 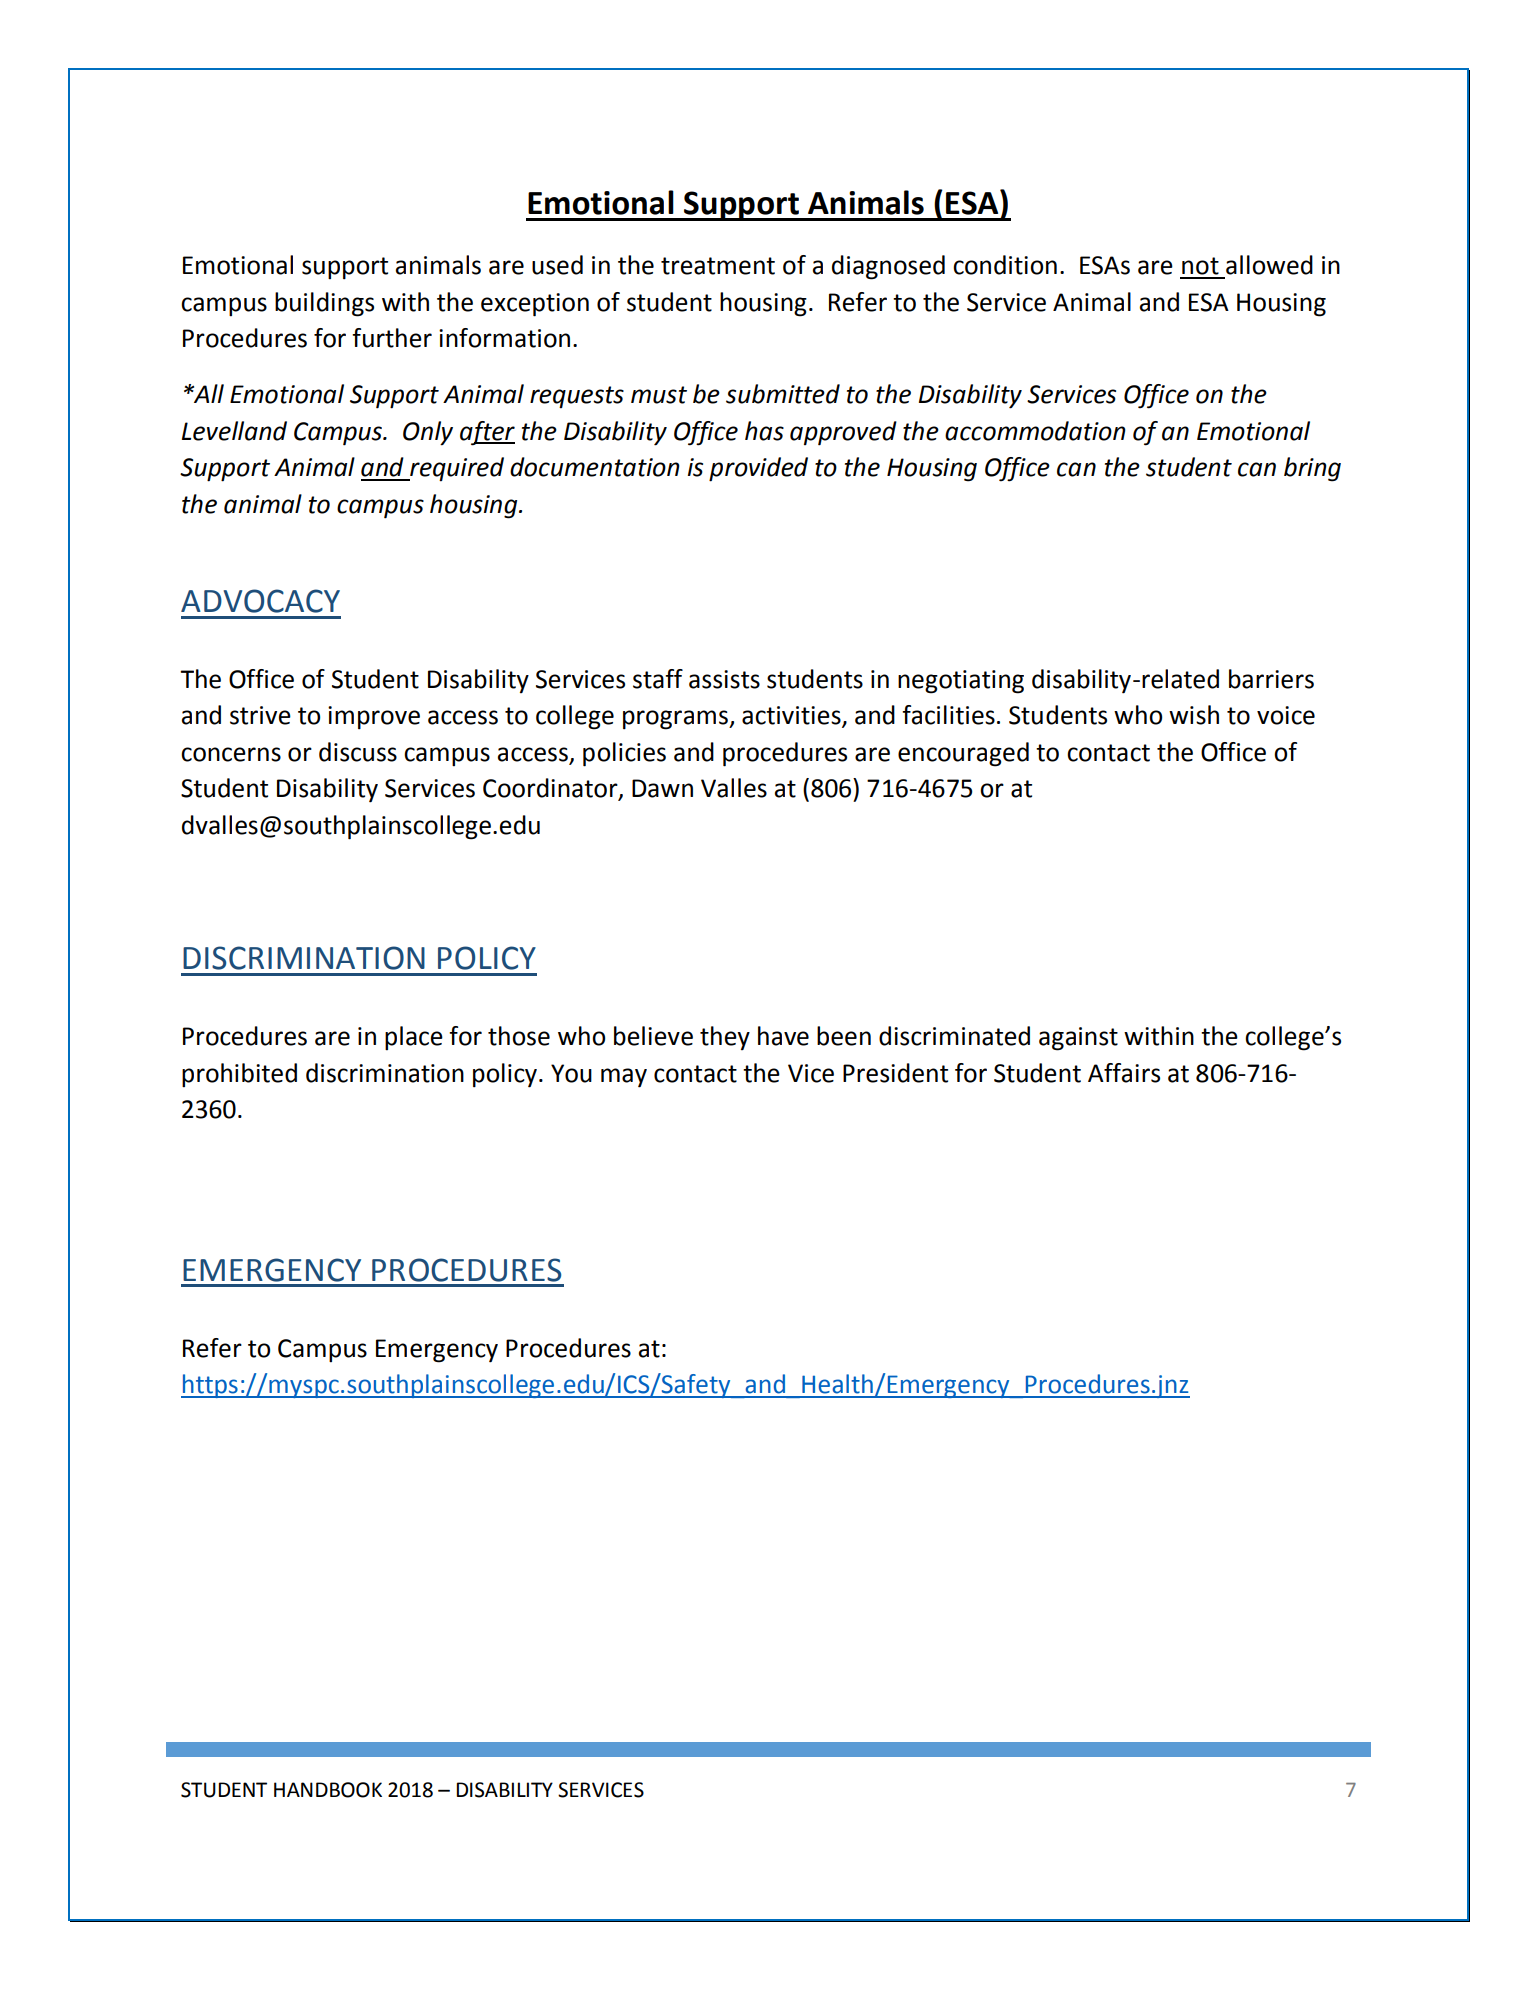 I want to click on discuss, so click(x=358, y=752).
